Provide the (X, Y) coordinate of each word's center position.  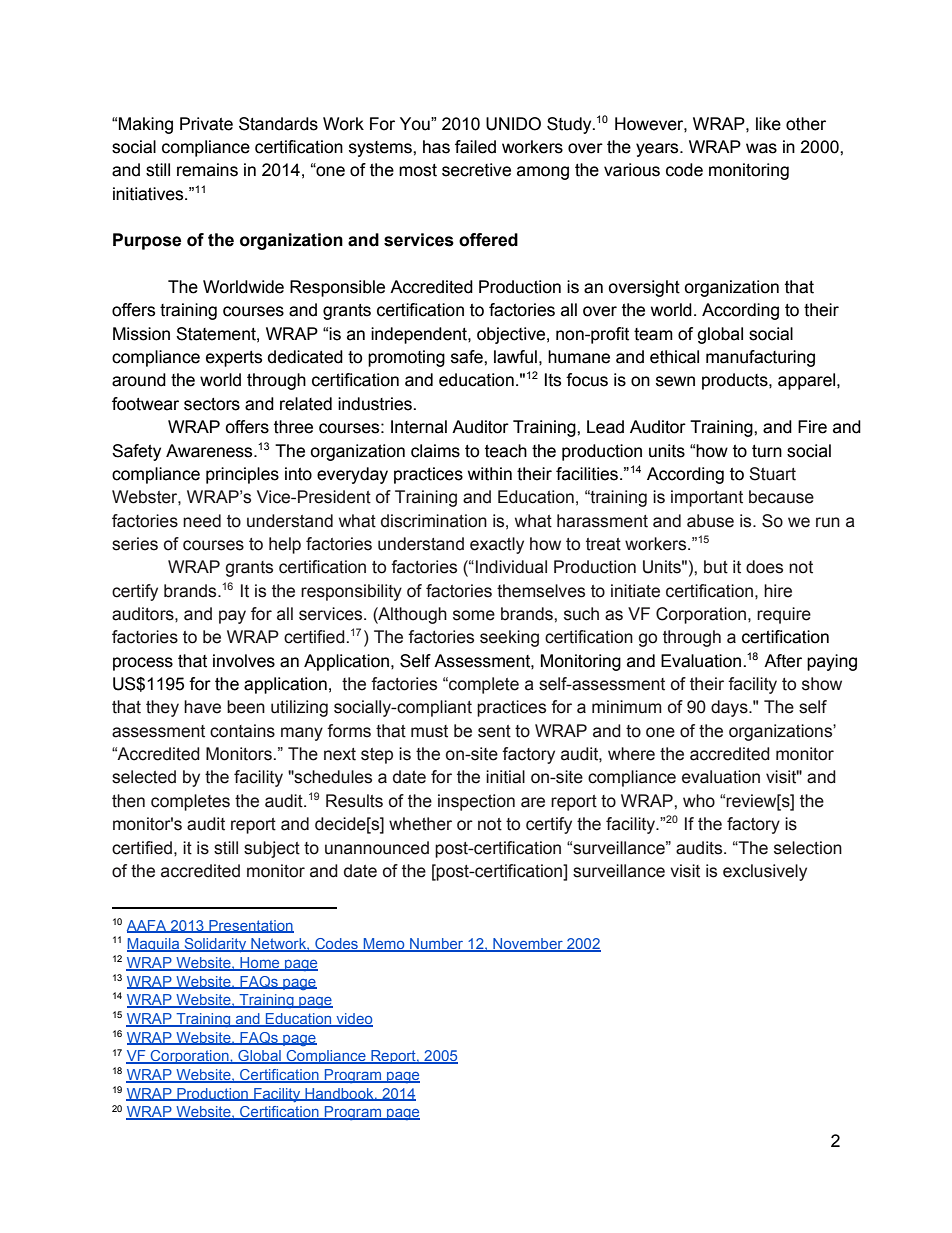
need (202, 521)
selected (144, 777)
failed (475, 147)
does (764, 567)
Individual (511, 567)
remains (207, 170)
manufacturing (760, 358)
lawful (515, 357)
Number (437, 945)
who (699, 801)
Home (260, 964)
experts (234, 359)
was (761, 148)
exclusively (765, 872)
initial (505, 777)
